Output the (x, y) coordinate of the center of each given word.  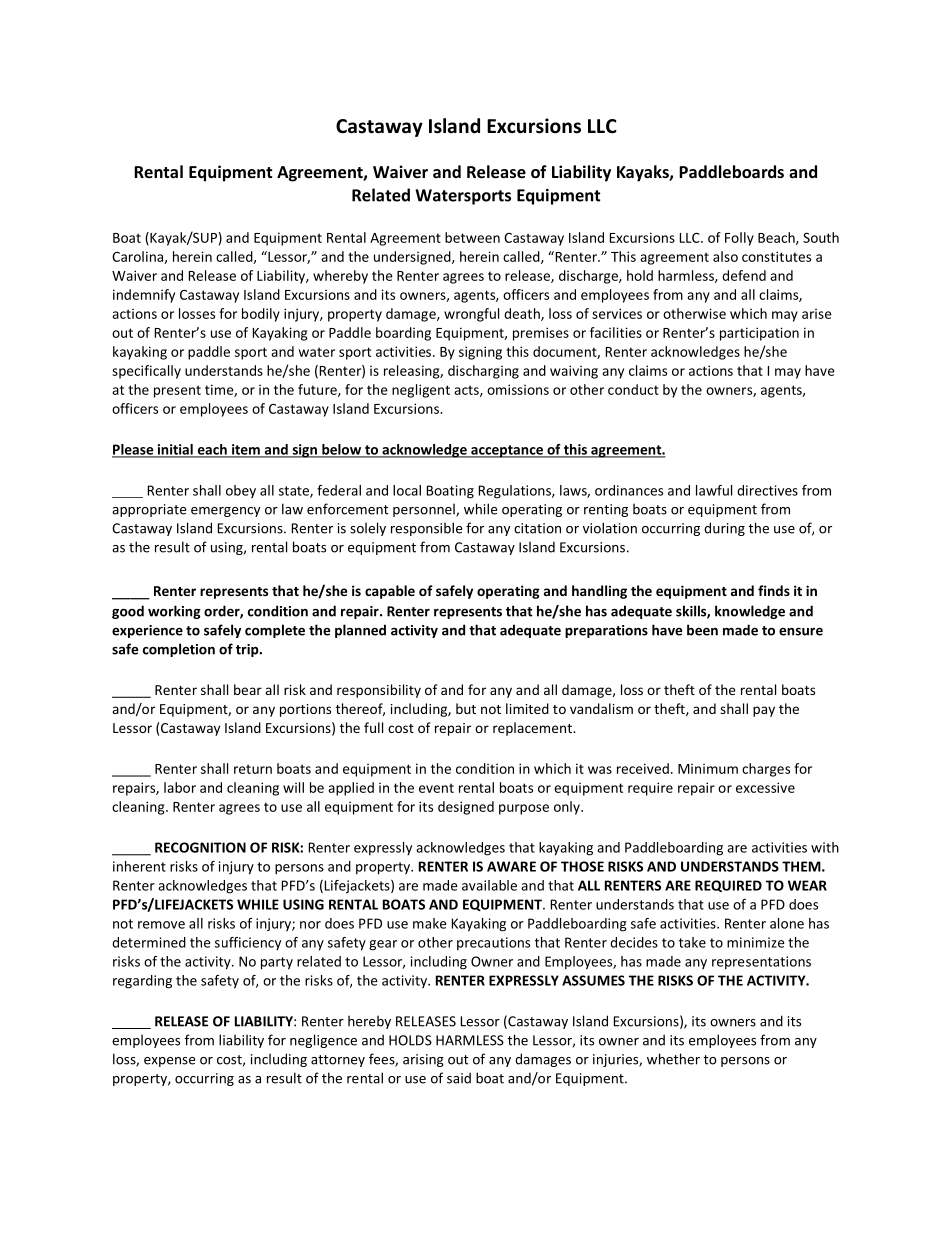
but (466, 708)
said (459, 1078)
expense (169, 1062)
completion (179, 650)
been (702, 630)
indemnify (144, 296)
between (472, 237)
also (725, 256)
